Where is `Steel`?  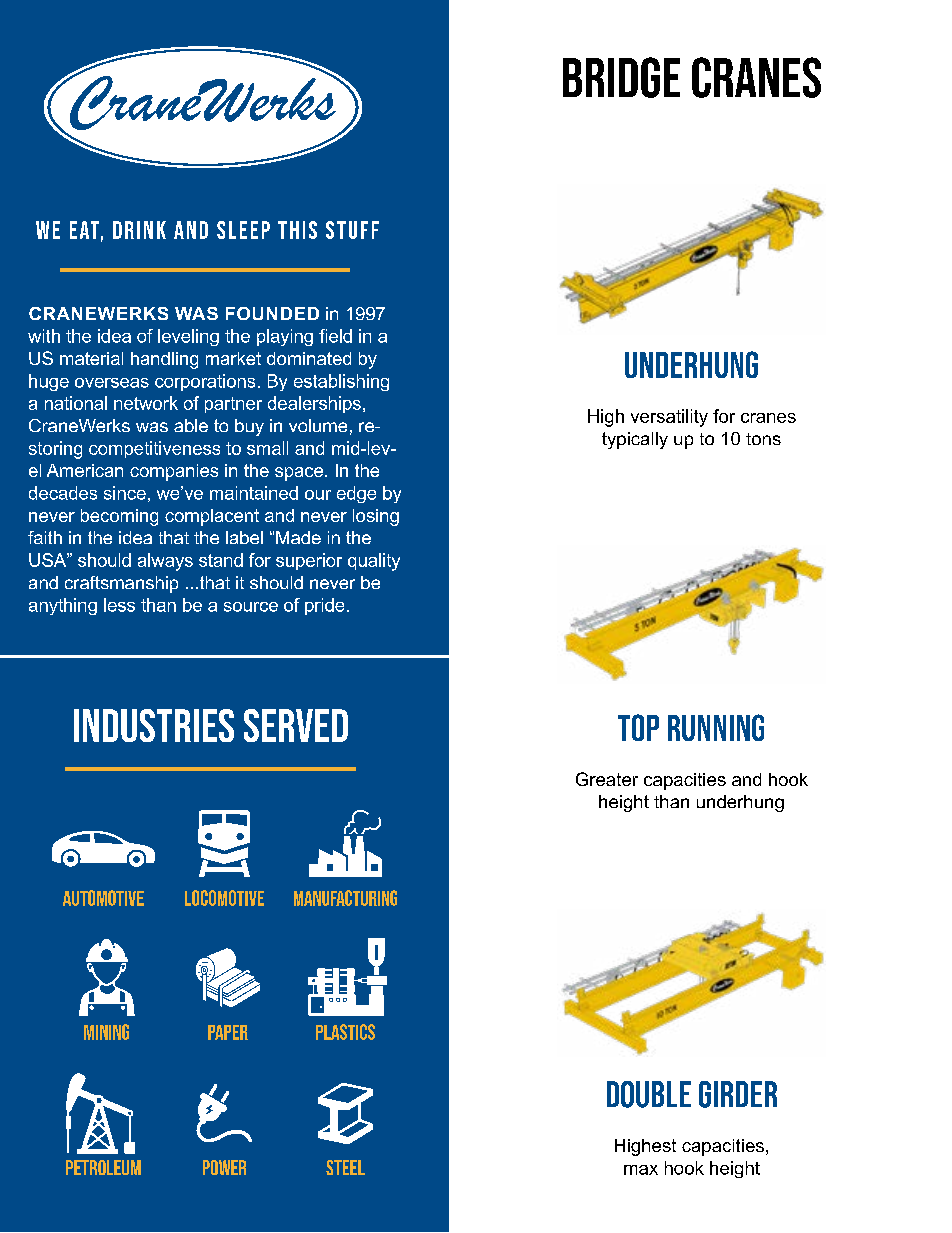 Steel is located at coordinates (345, 1167).
